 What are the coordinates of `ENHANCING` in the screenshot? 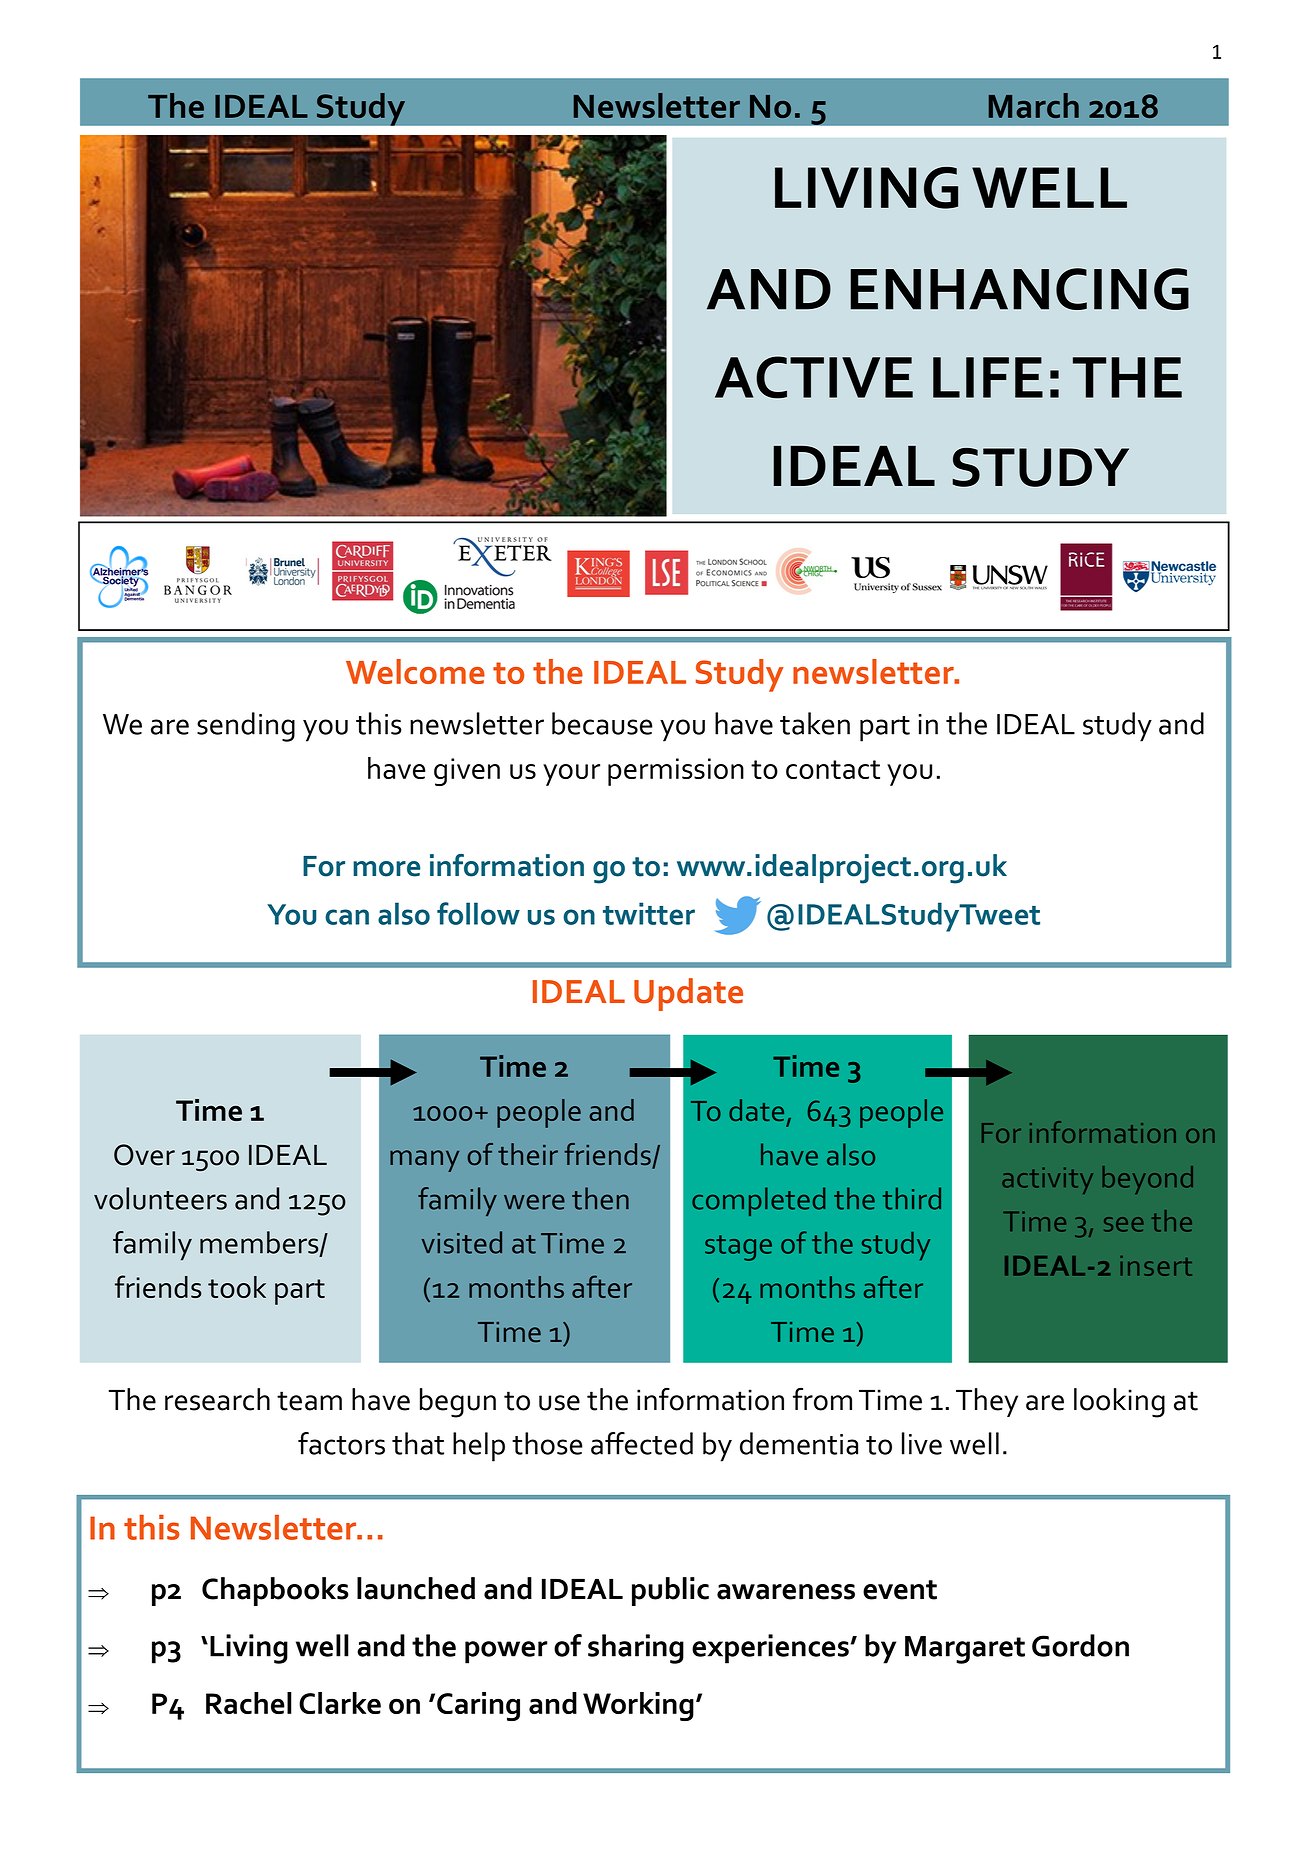 It's located at (1019, 289).
